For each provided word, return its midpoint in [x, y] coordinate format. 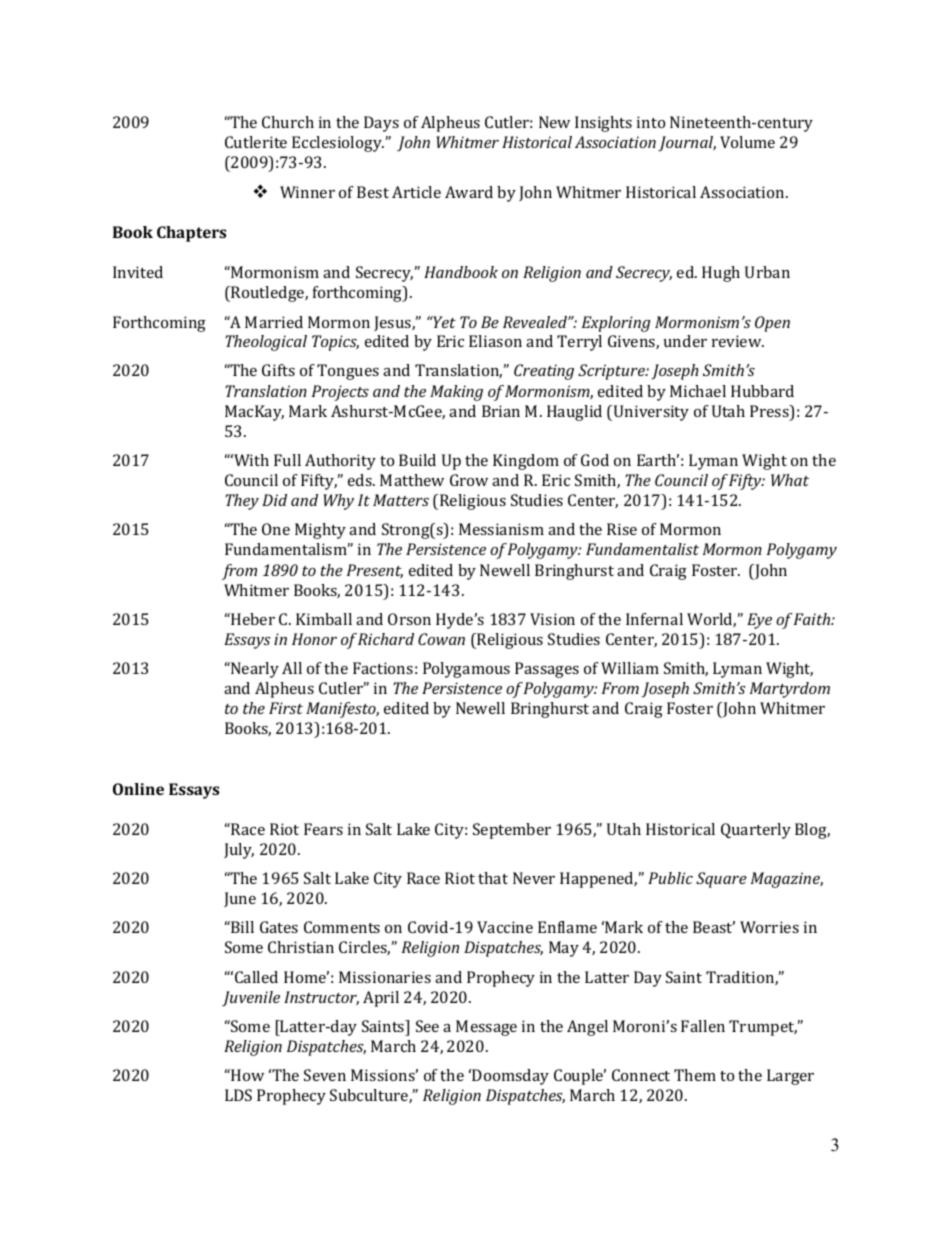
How [246, 1075]
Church [288, 122]
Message [486, 1028]
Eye [759, 621]
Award [469, 192]
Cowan [441, 639]
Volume [747, 142]
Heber [252, 619]
